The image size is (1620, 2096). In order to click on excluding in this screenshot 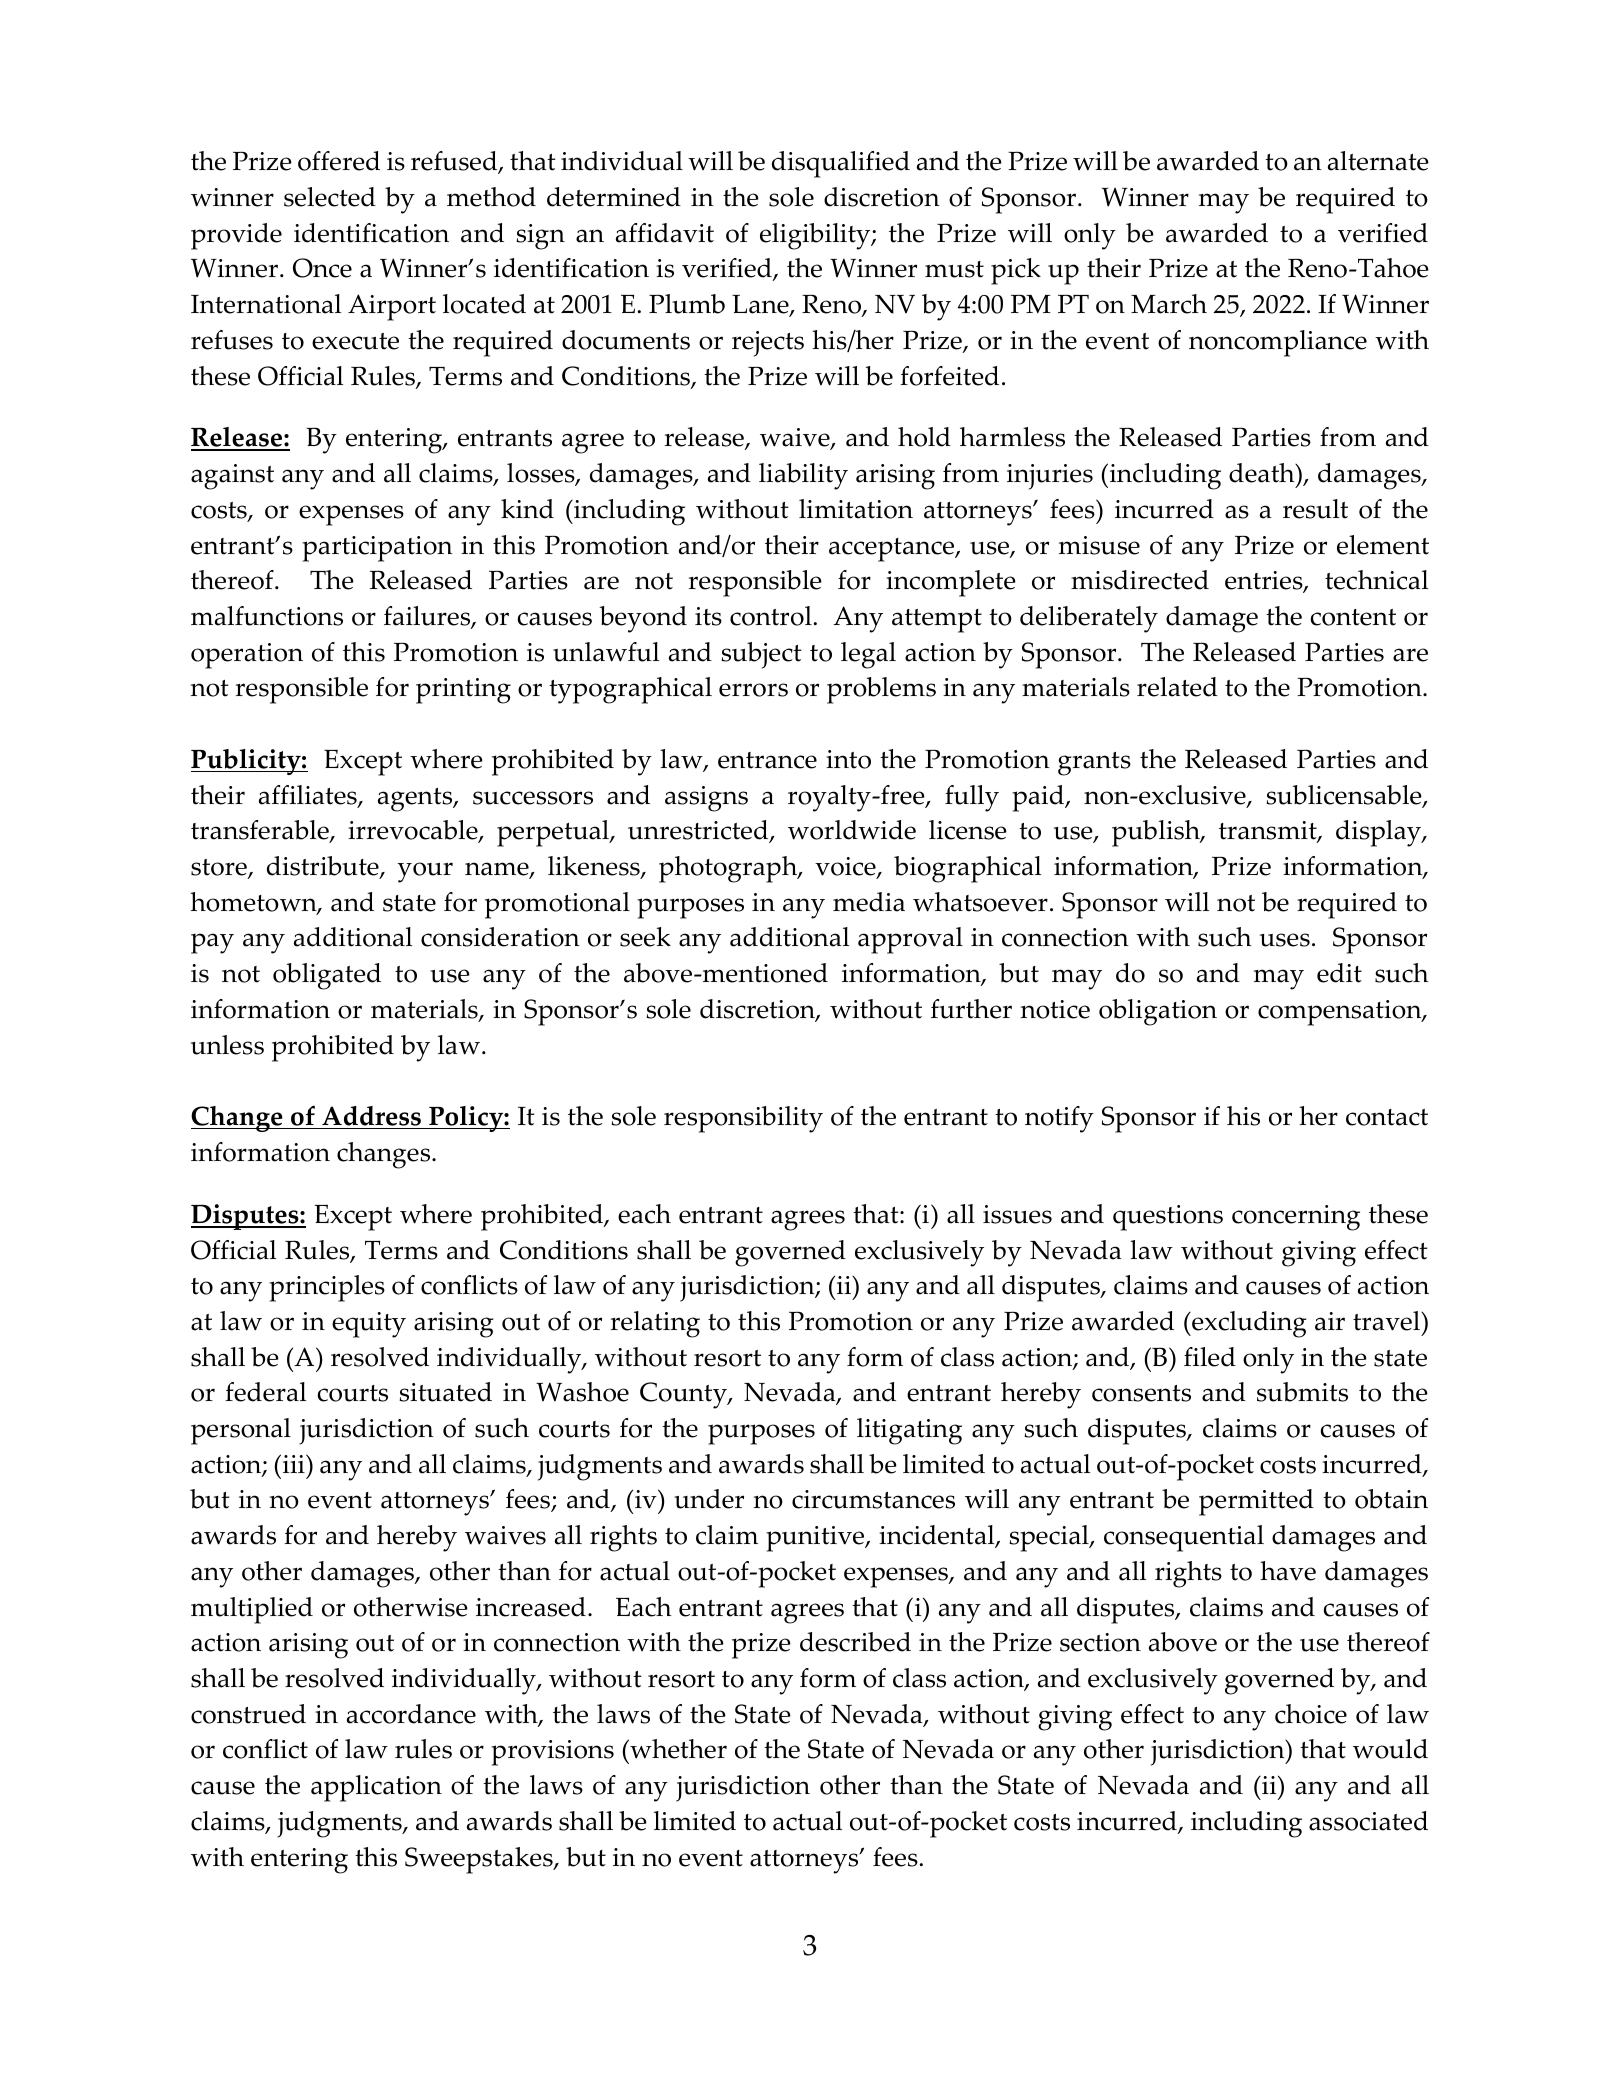, I will do `click(1248, 1324)`.
